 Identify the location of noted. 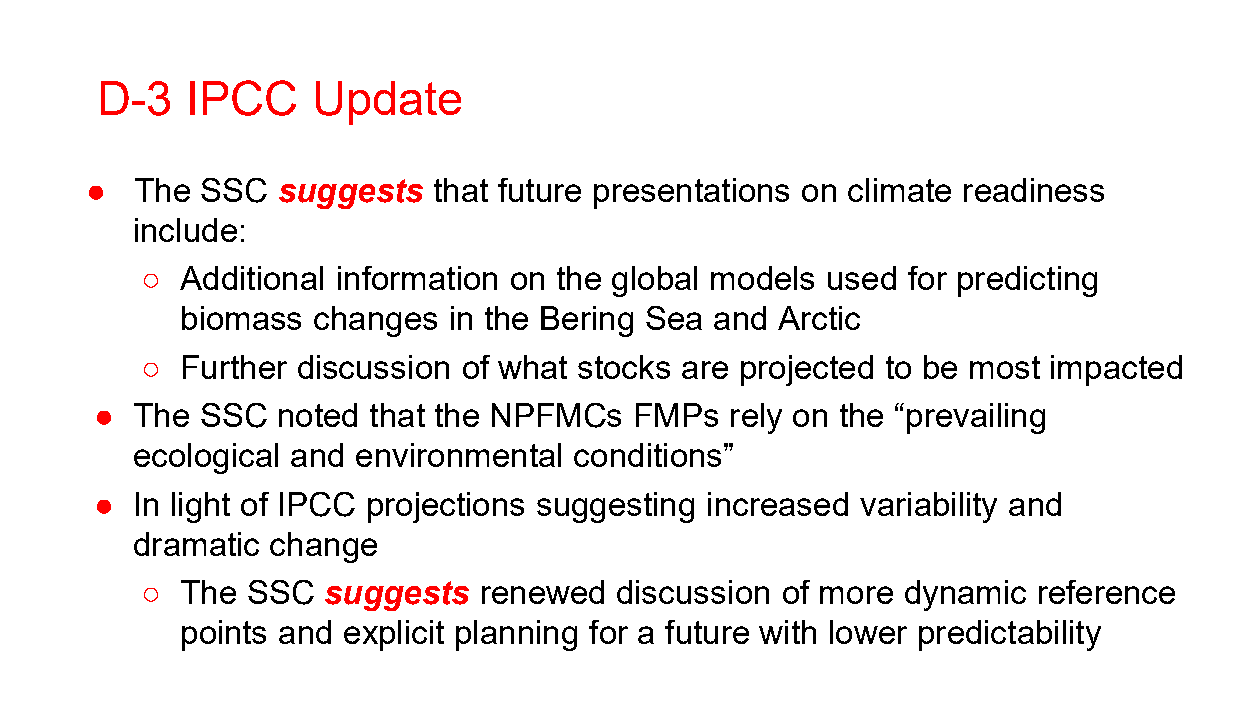
(318, 415).
